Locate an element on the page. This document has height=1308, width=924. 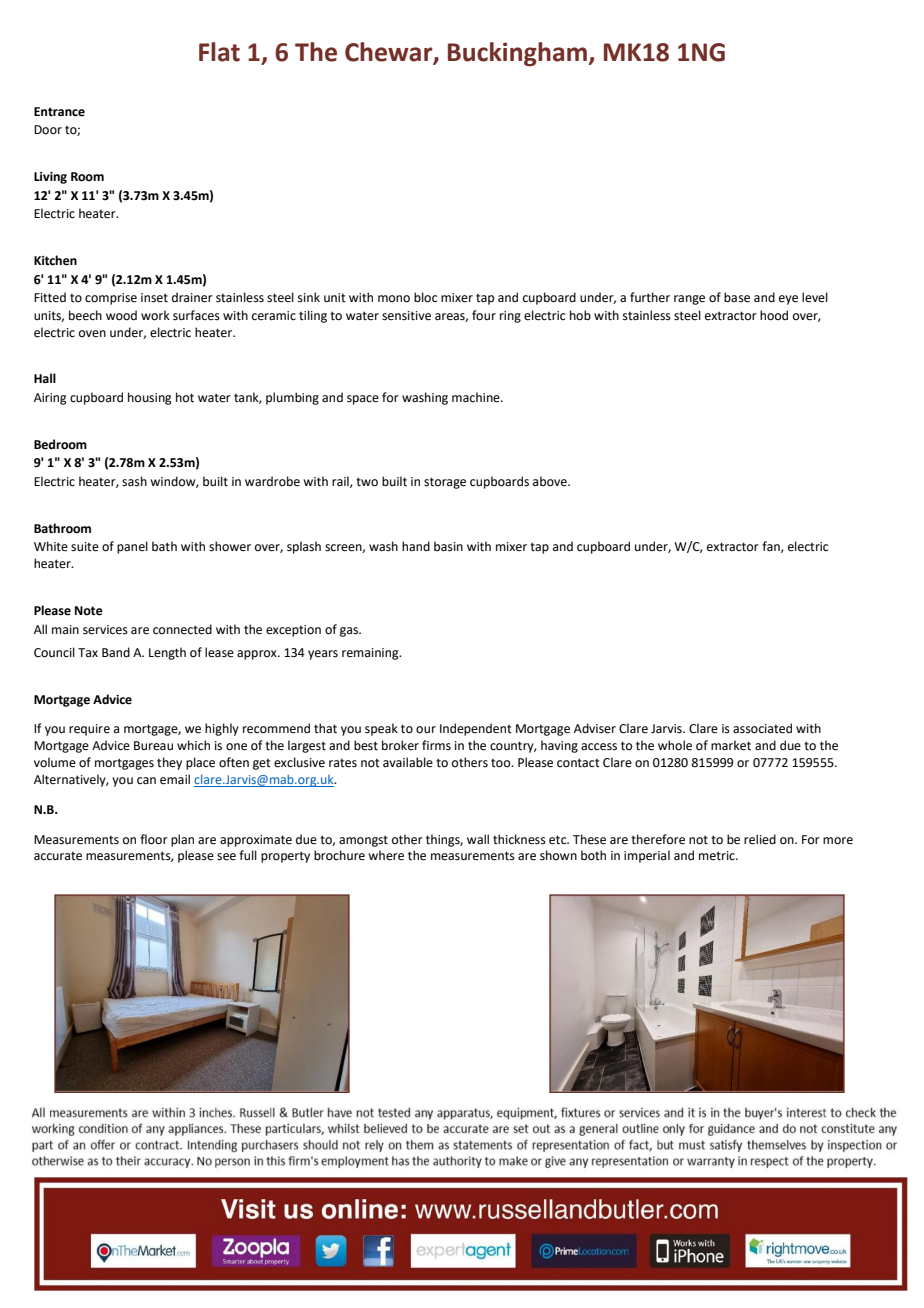
Band is located at coordinates (116, 652).
